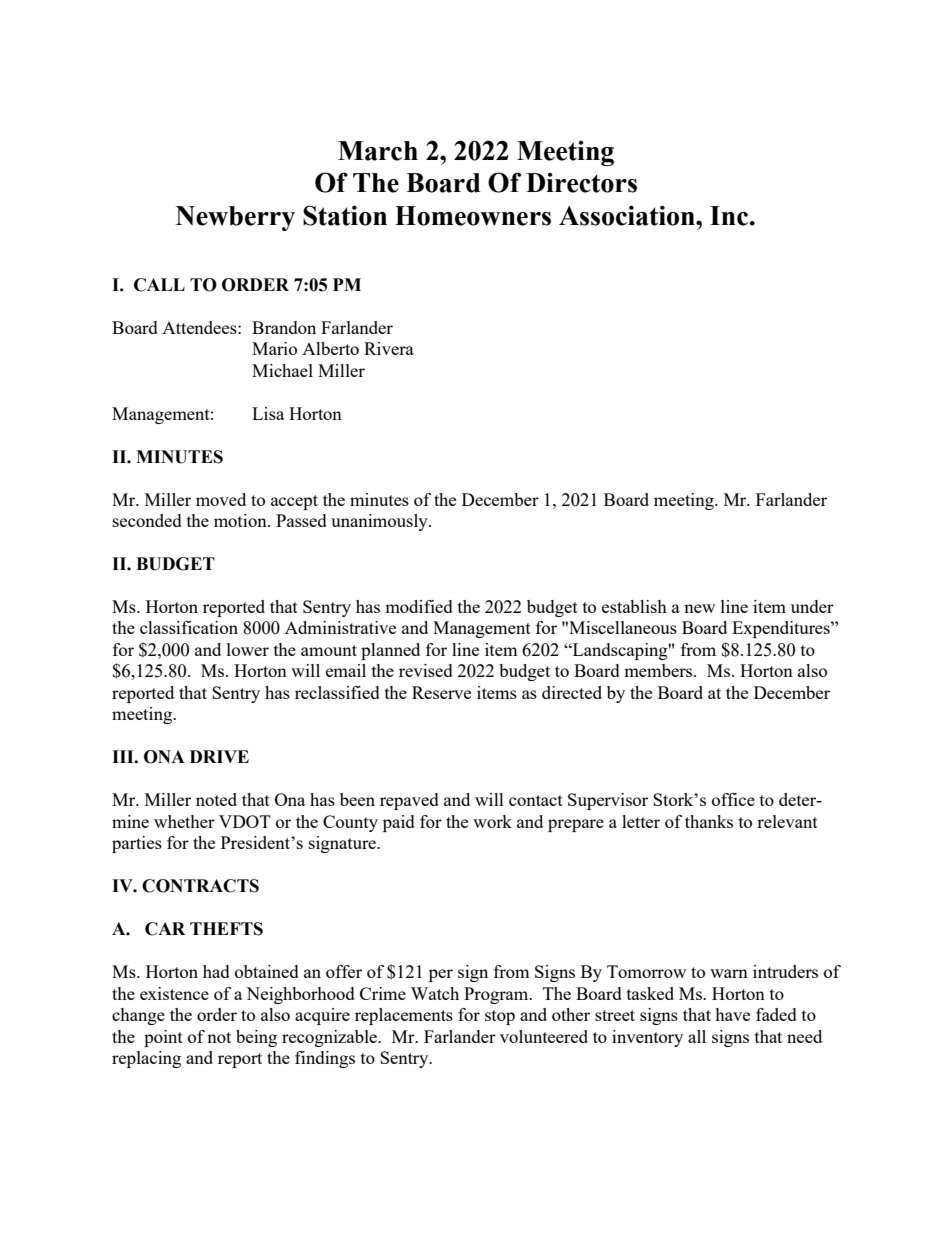  Describe the element at coordinates (189, 627) in the page. I see `classification` at that location.
